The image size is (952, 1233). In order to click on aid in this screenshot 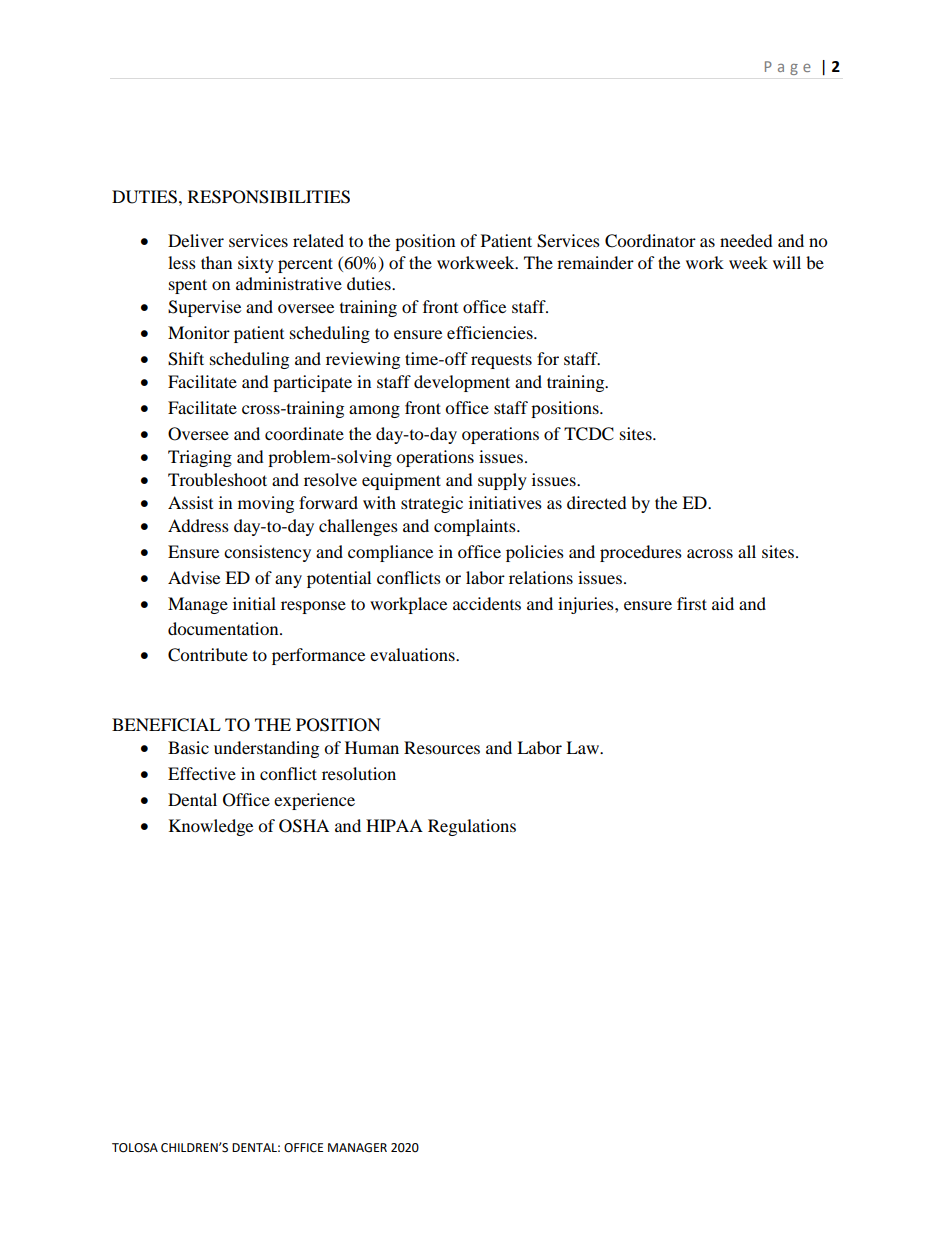, I will do `click(723, 603)`.
